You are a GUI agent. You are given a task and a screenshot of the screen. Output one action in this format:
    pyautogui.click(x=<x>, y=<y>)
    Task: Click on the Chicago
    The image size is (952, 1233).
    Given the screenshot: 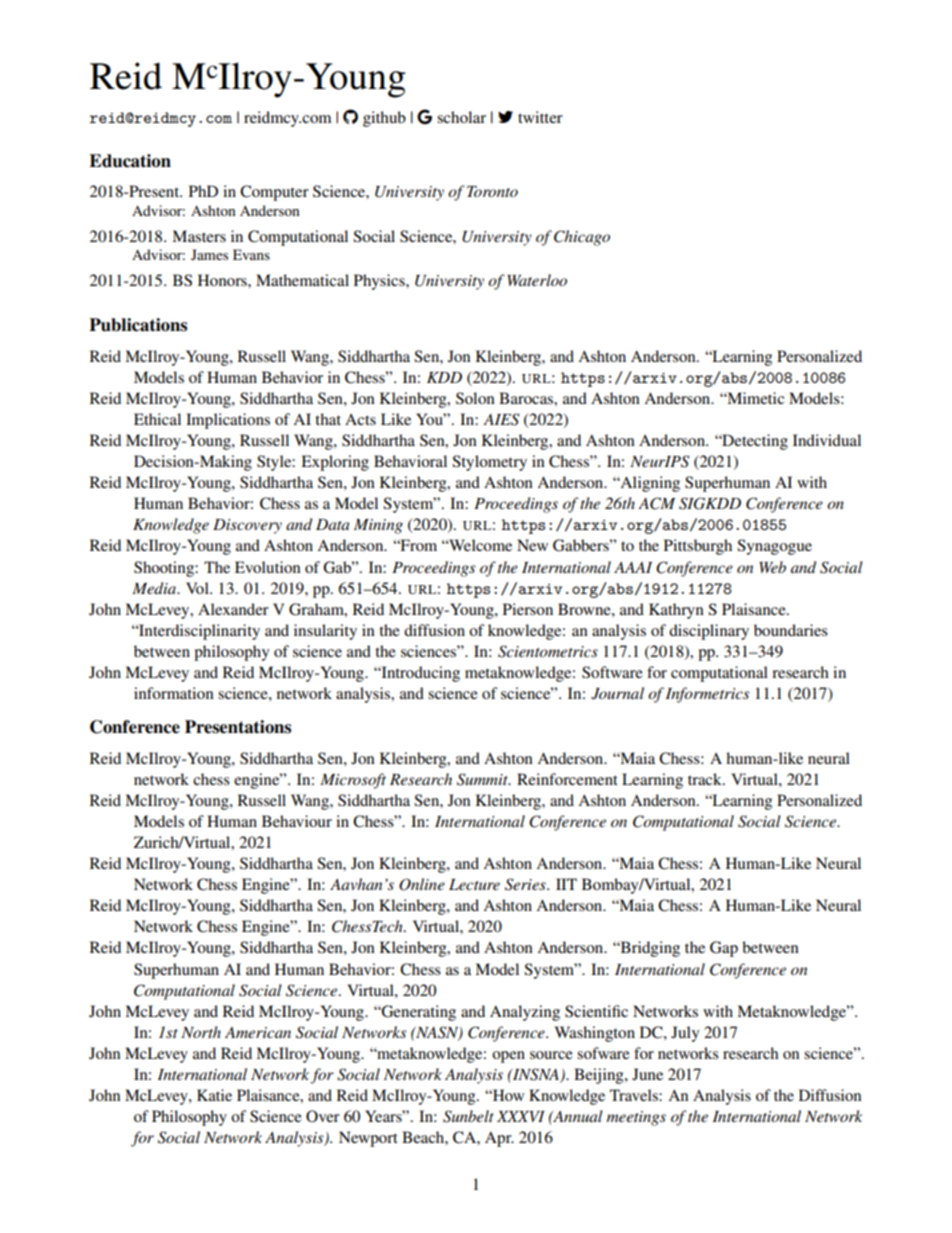 What is the action you would take?
    pyautogui.click(x=582, y=238)
